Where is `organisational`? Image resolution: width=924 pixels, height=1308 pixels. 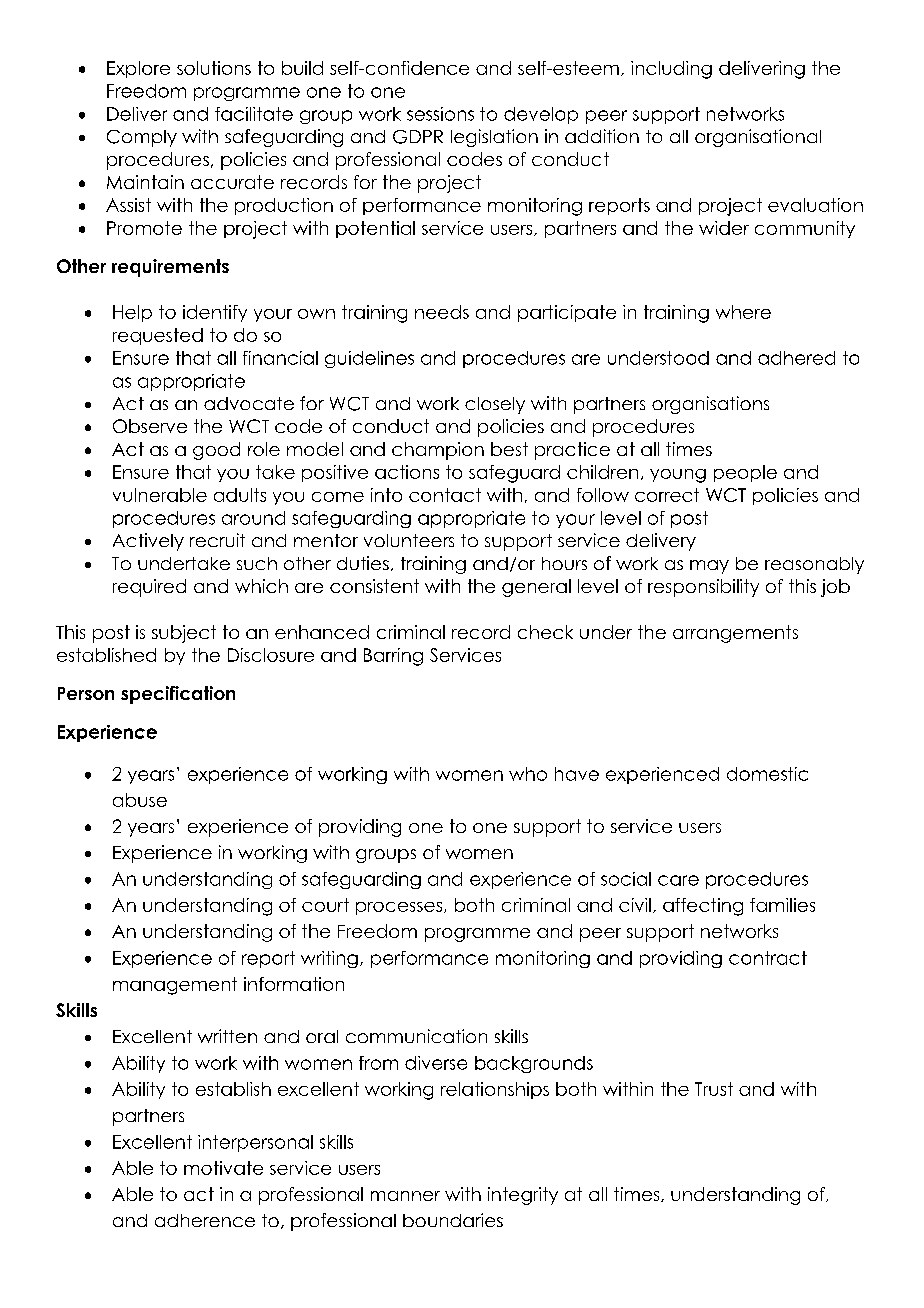
organisational is located at coordinates (758, 138).
